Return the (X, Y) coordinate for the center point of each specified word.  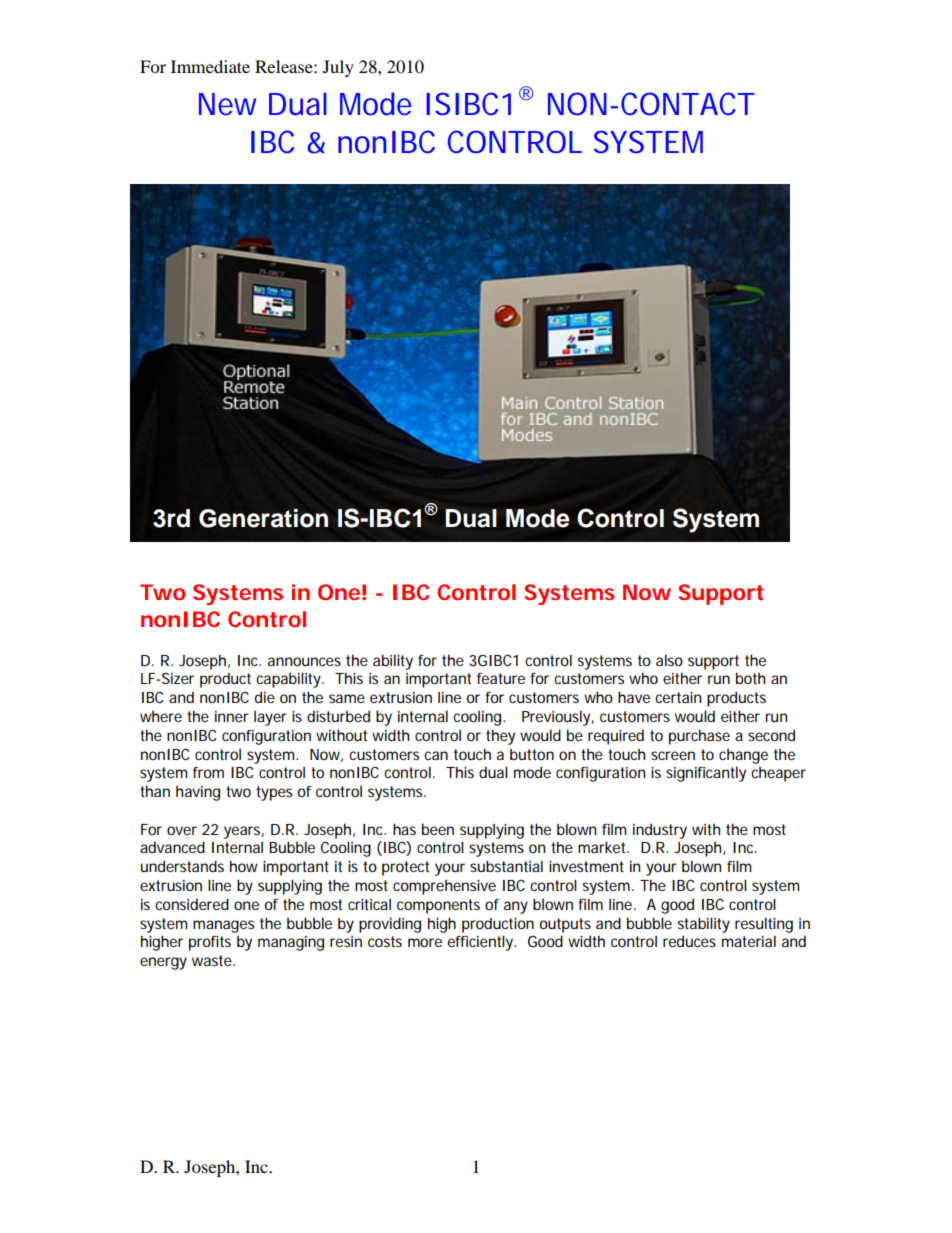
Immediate (210, 66)
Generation (263, 518)
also (669, 660)
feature (501, 678)
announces (304, 661)
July (338, 68)
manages (223, 926)
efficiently (480, 943)
